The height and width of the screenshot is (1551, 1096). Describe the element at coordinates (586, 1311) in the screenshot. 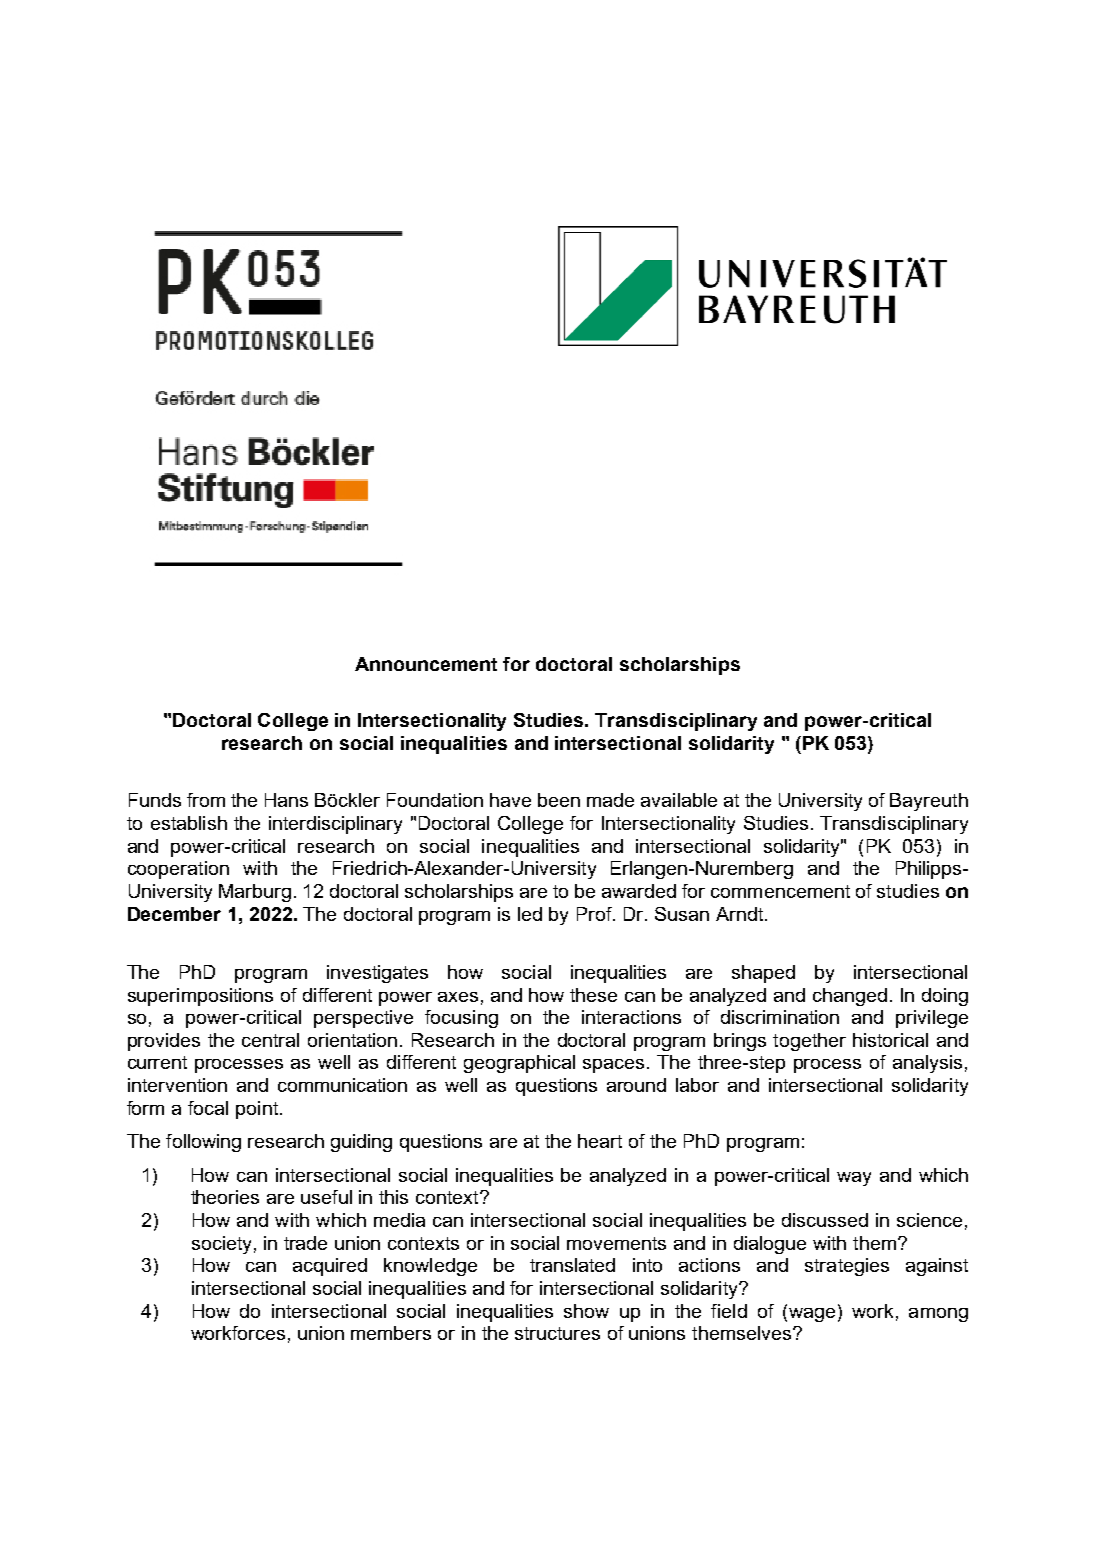

I see `show` at that location.
